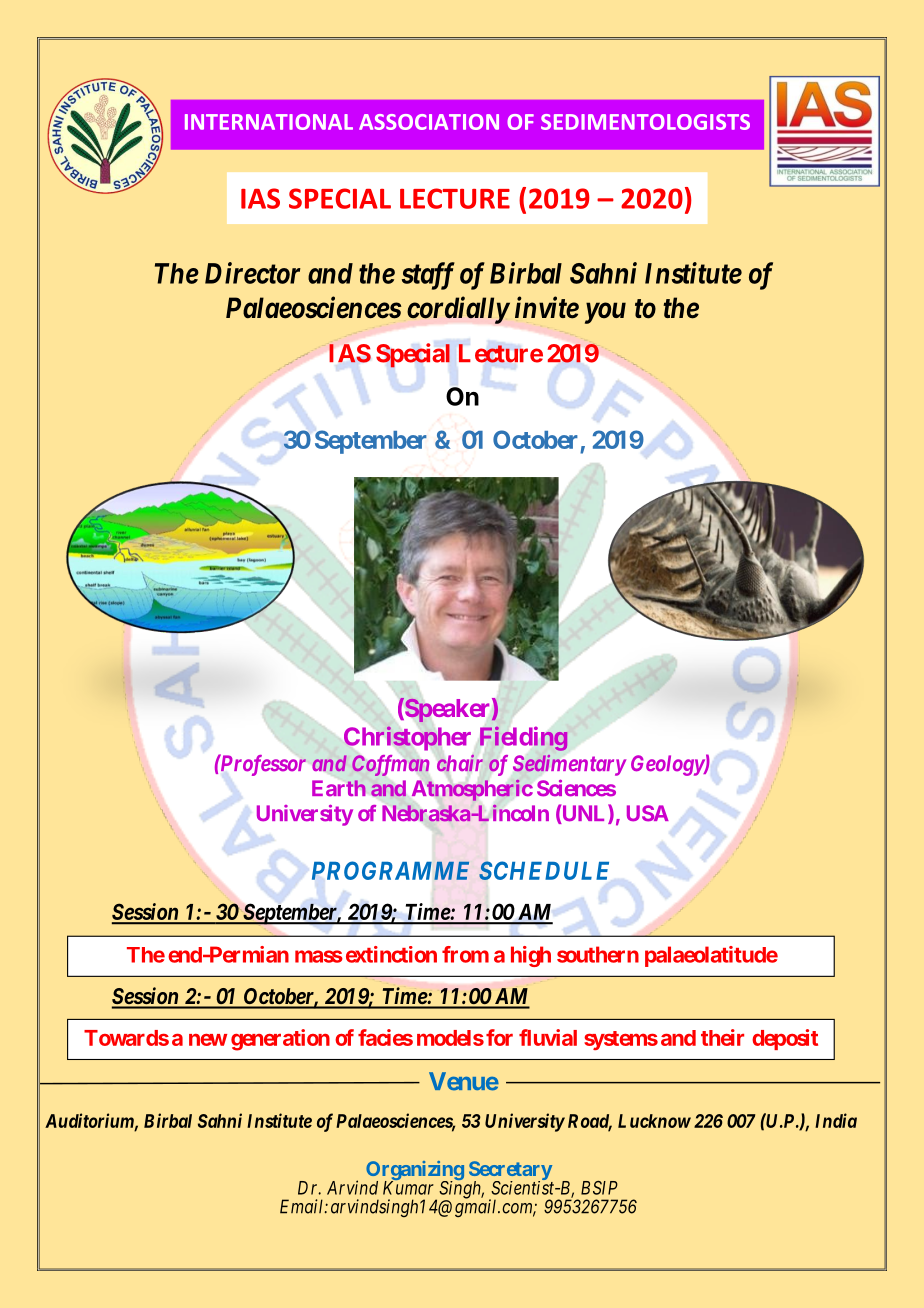 Image resolution: width=924 pixels, height=1308 pixels. What do you see at coordinates (605, 313) in the page?
I see `you` at bounding box center [605, 313].
